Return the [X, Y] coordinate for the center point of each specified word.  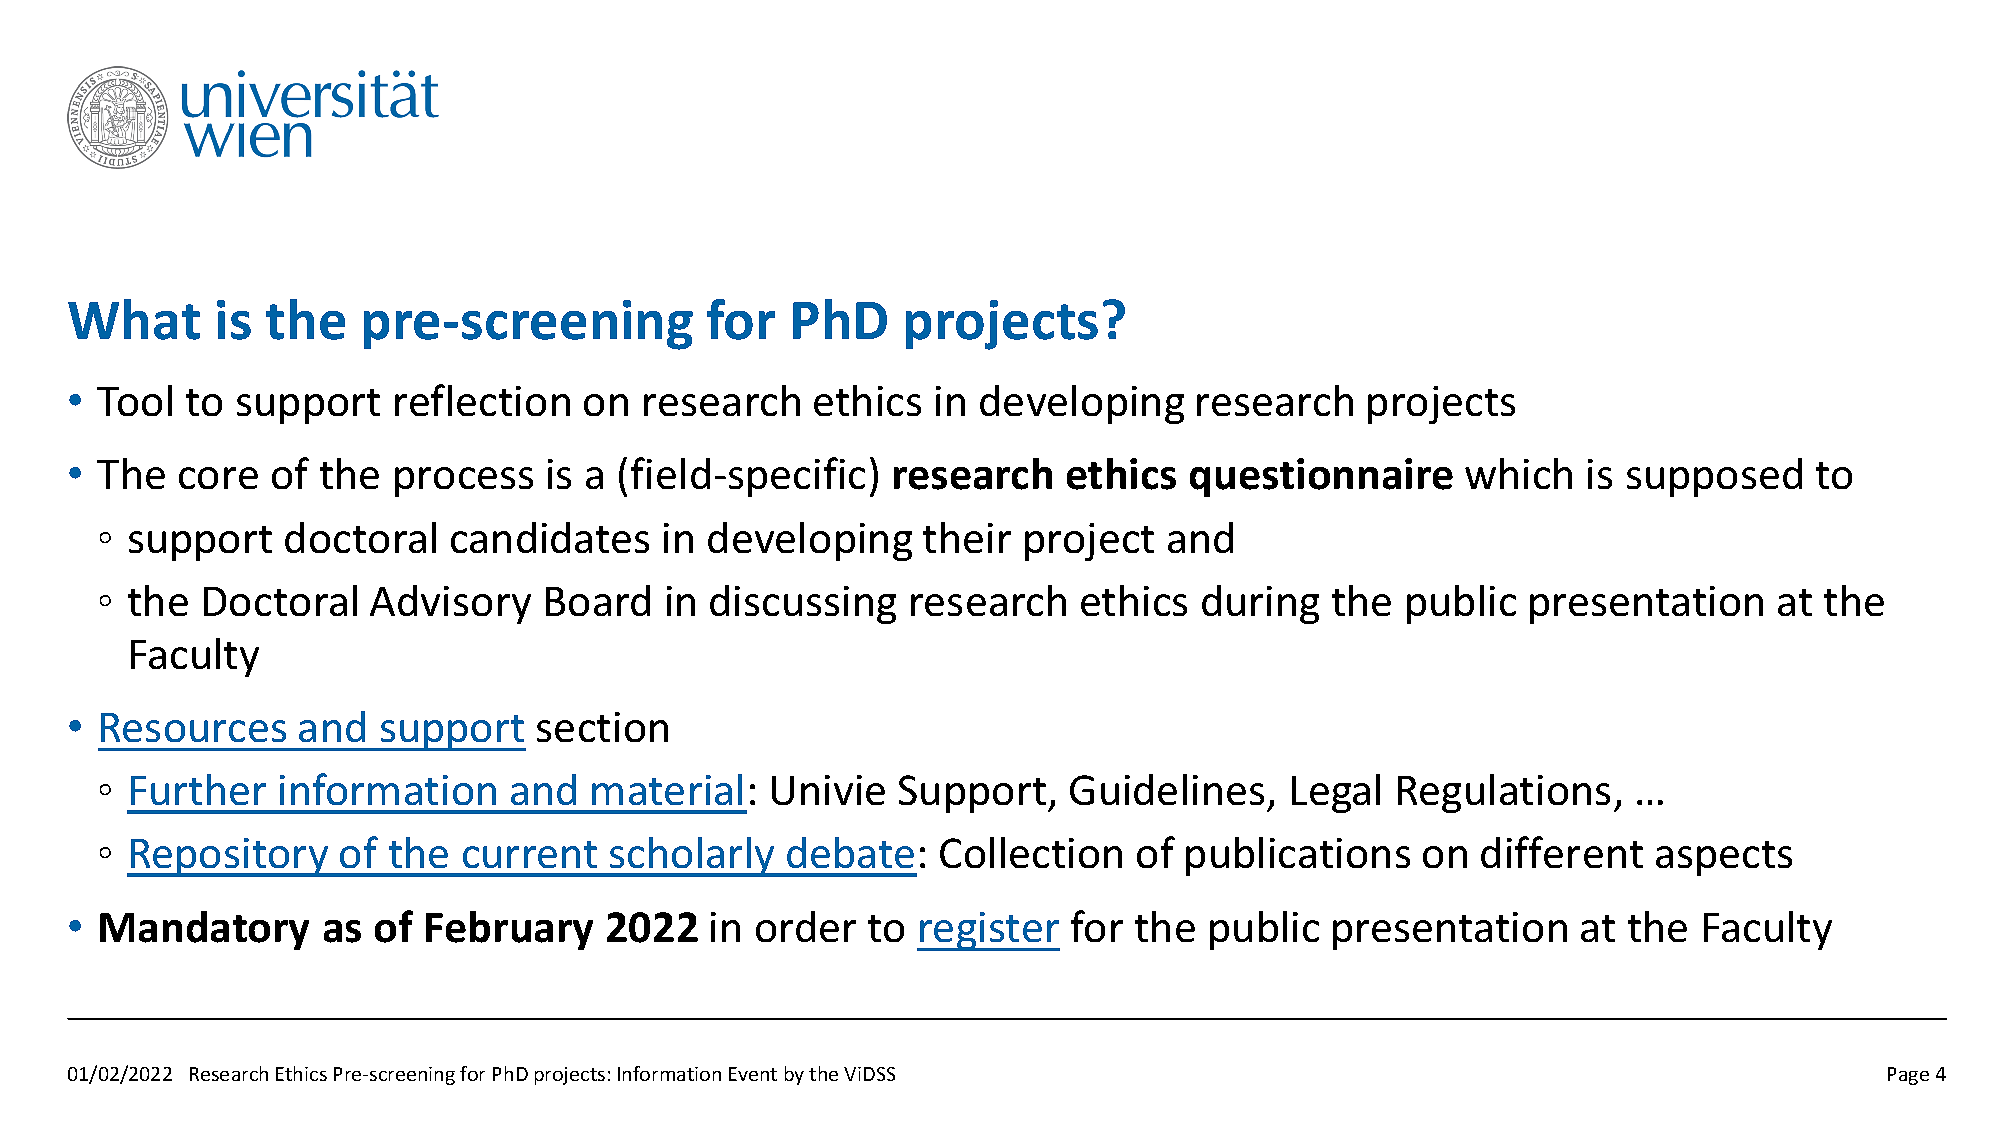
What [134, 319]
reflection [482, 400]
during [1260, 604]
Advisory [450, 604]
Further [198, 789]
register [989, 931]
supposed [1714, 477]
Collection [1031, 852]
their [967, 537]
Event [753, 1074]
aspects [1724, 858]
